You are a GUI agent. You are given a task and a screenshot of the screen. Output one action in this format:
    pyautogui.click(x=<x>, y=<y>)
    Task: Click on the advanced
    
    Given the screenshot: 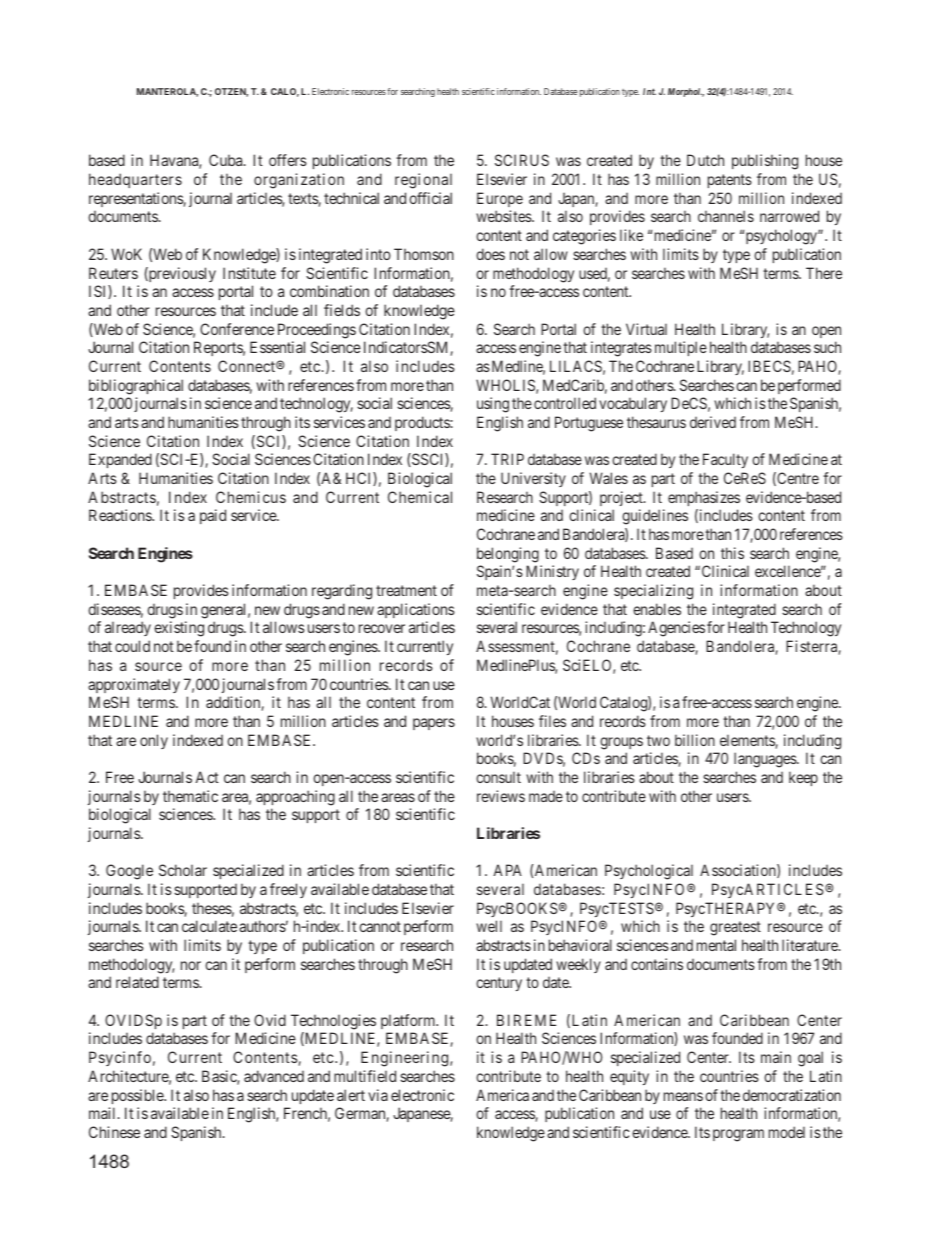 What is the action you would take?
    pyautogui.click(x=274, y=1076)
